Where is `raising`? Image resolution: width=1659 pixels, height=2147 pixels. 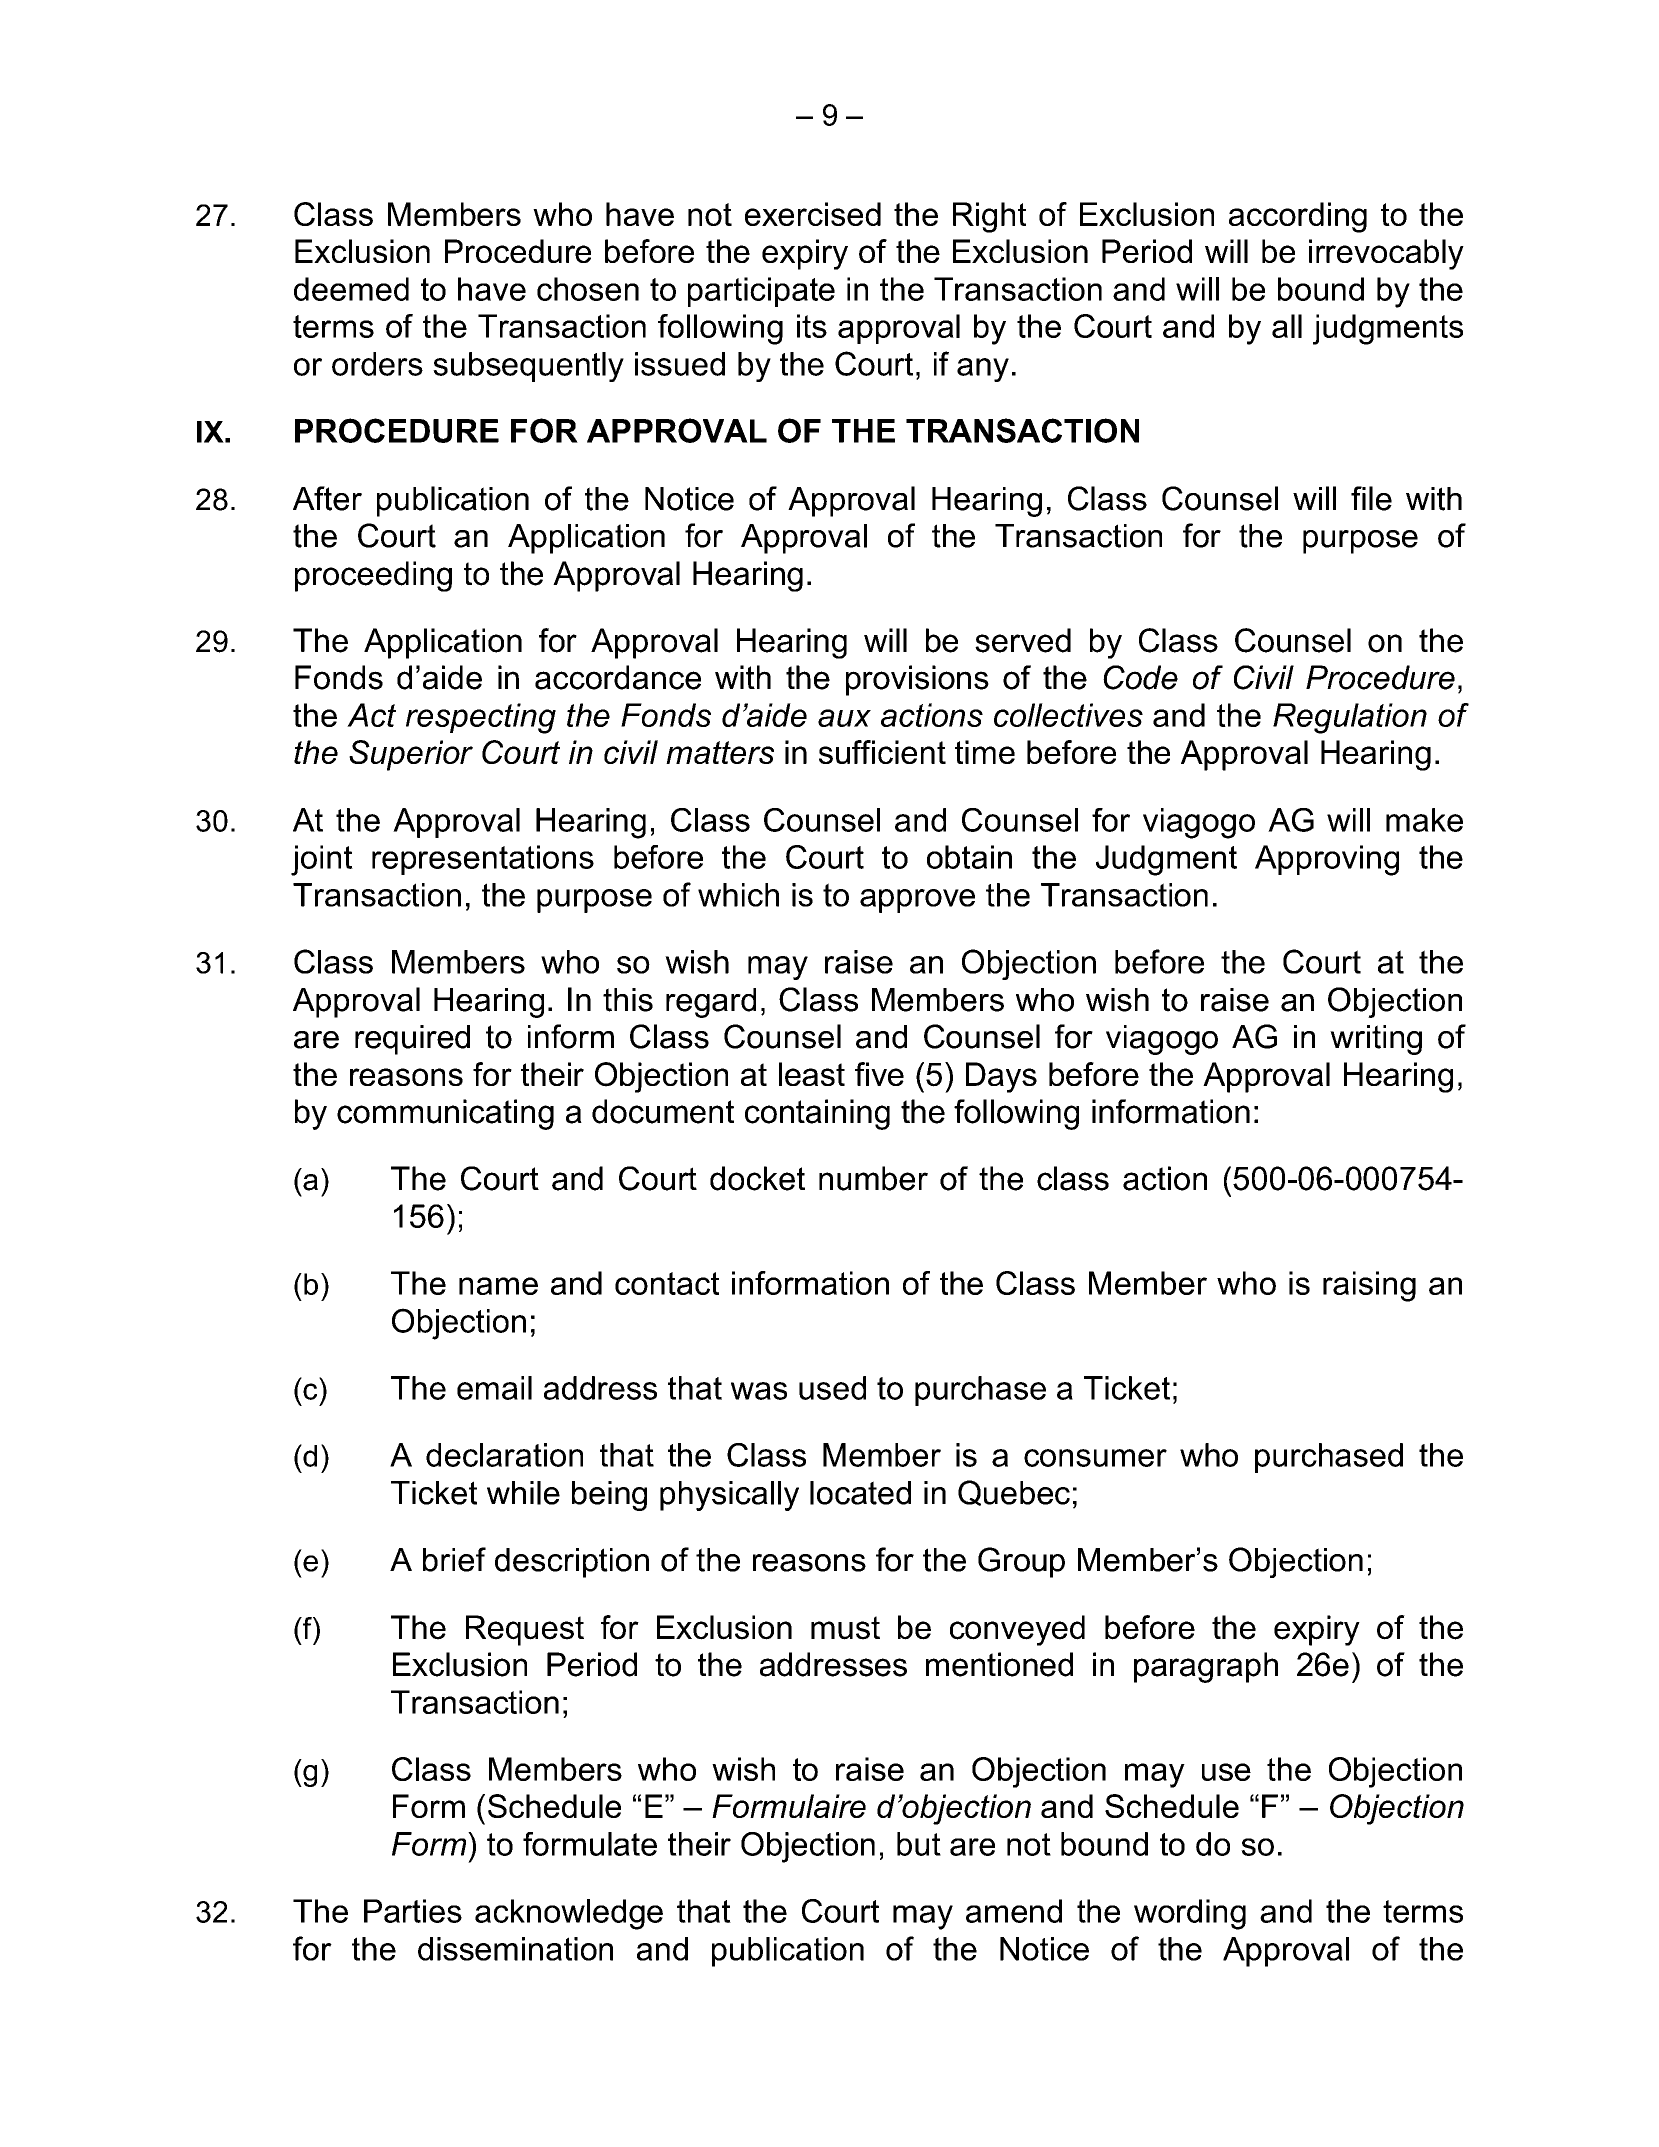 raising is located at coordinates (1369, 1286).
